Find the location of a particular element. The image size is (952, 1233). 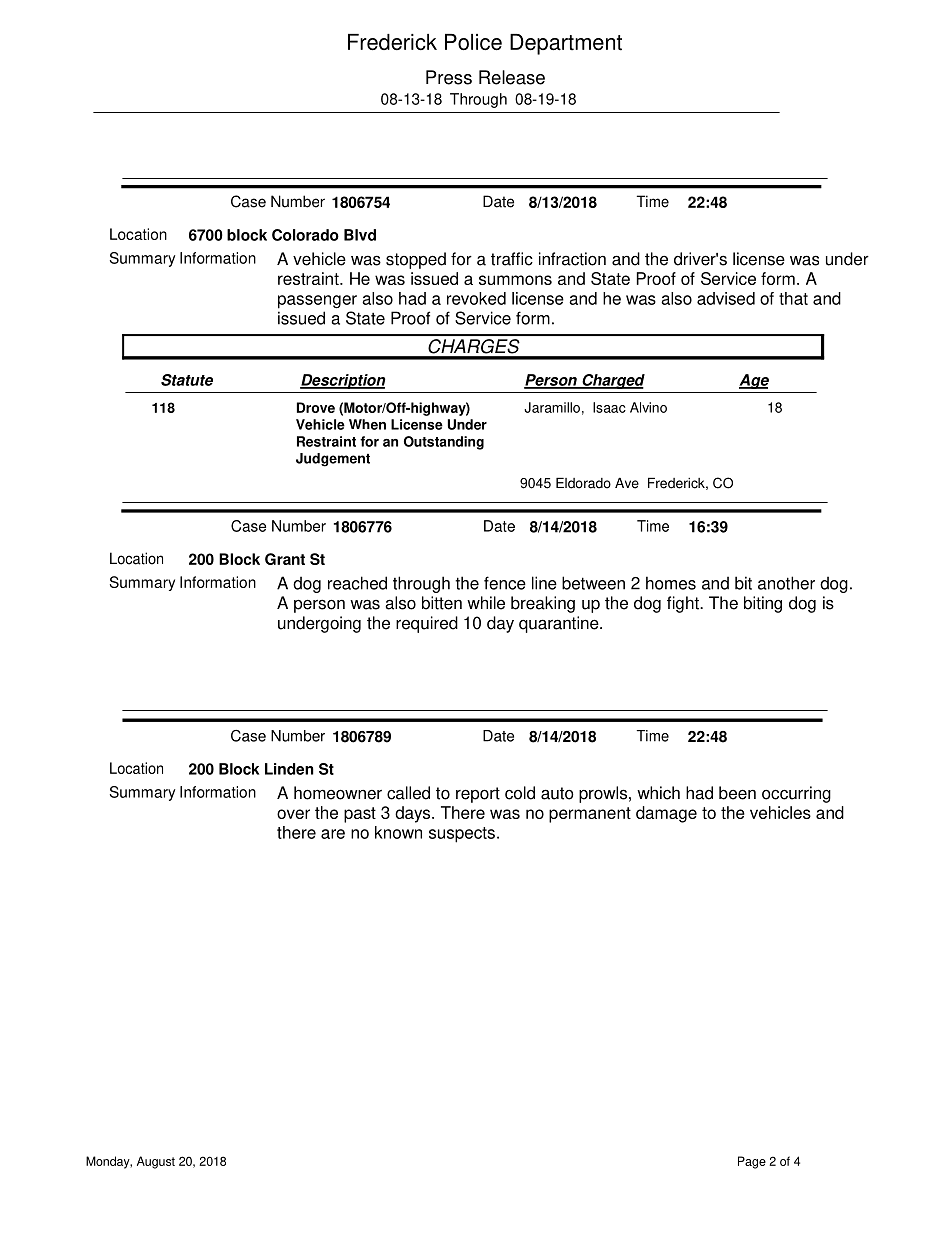

while is located at coordinates (486, 603).
